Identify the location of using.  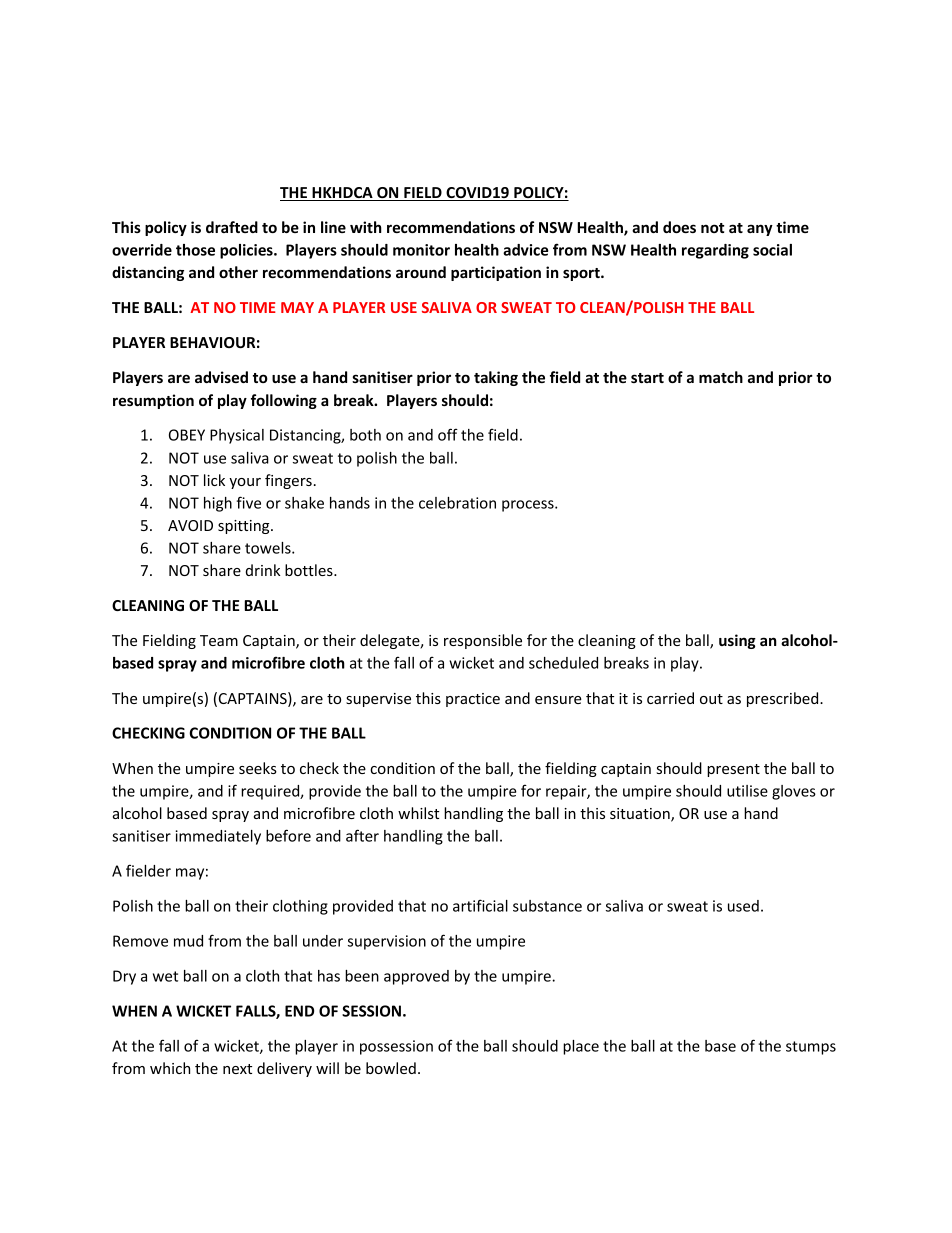
(737, 641).
